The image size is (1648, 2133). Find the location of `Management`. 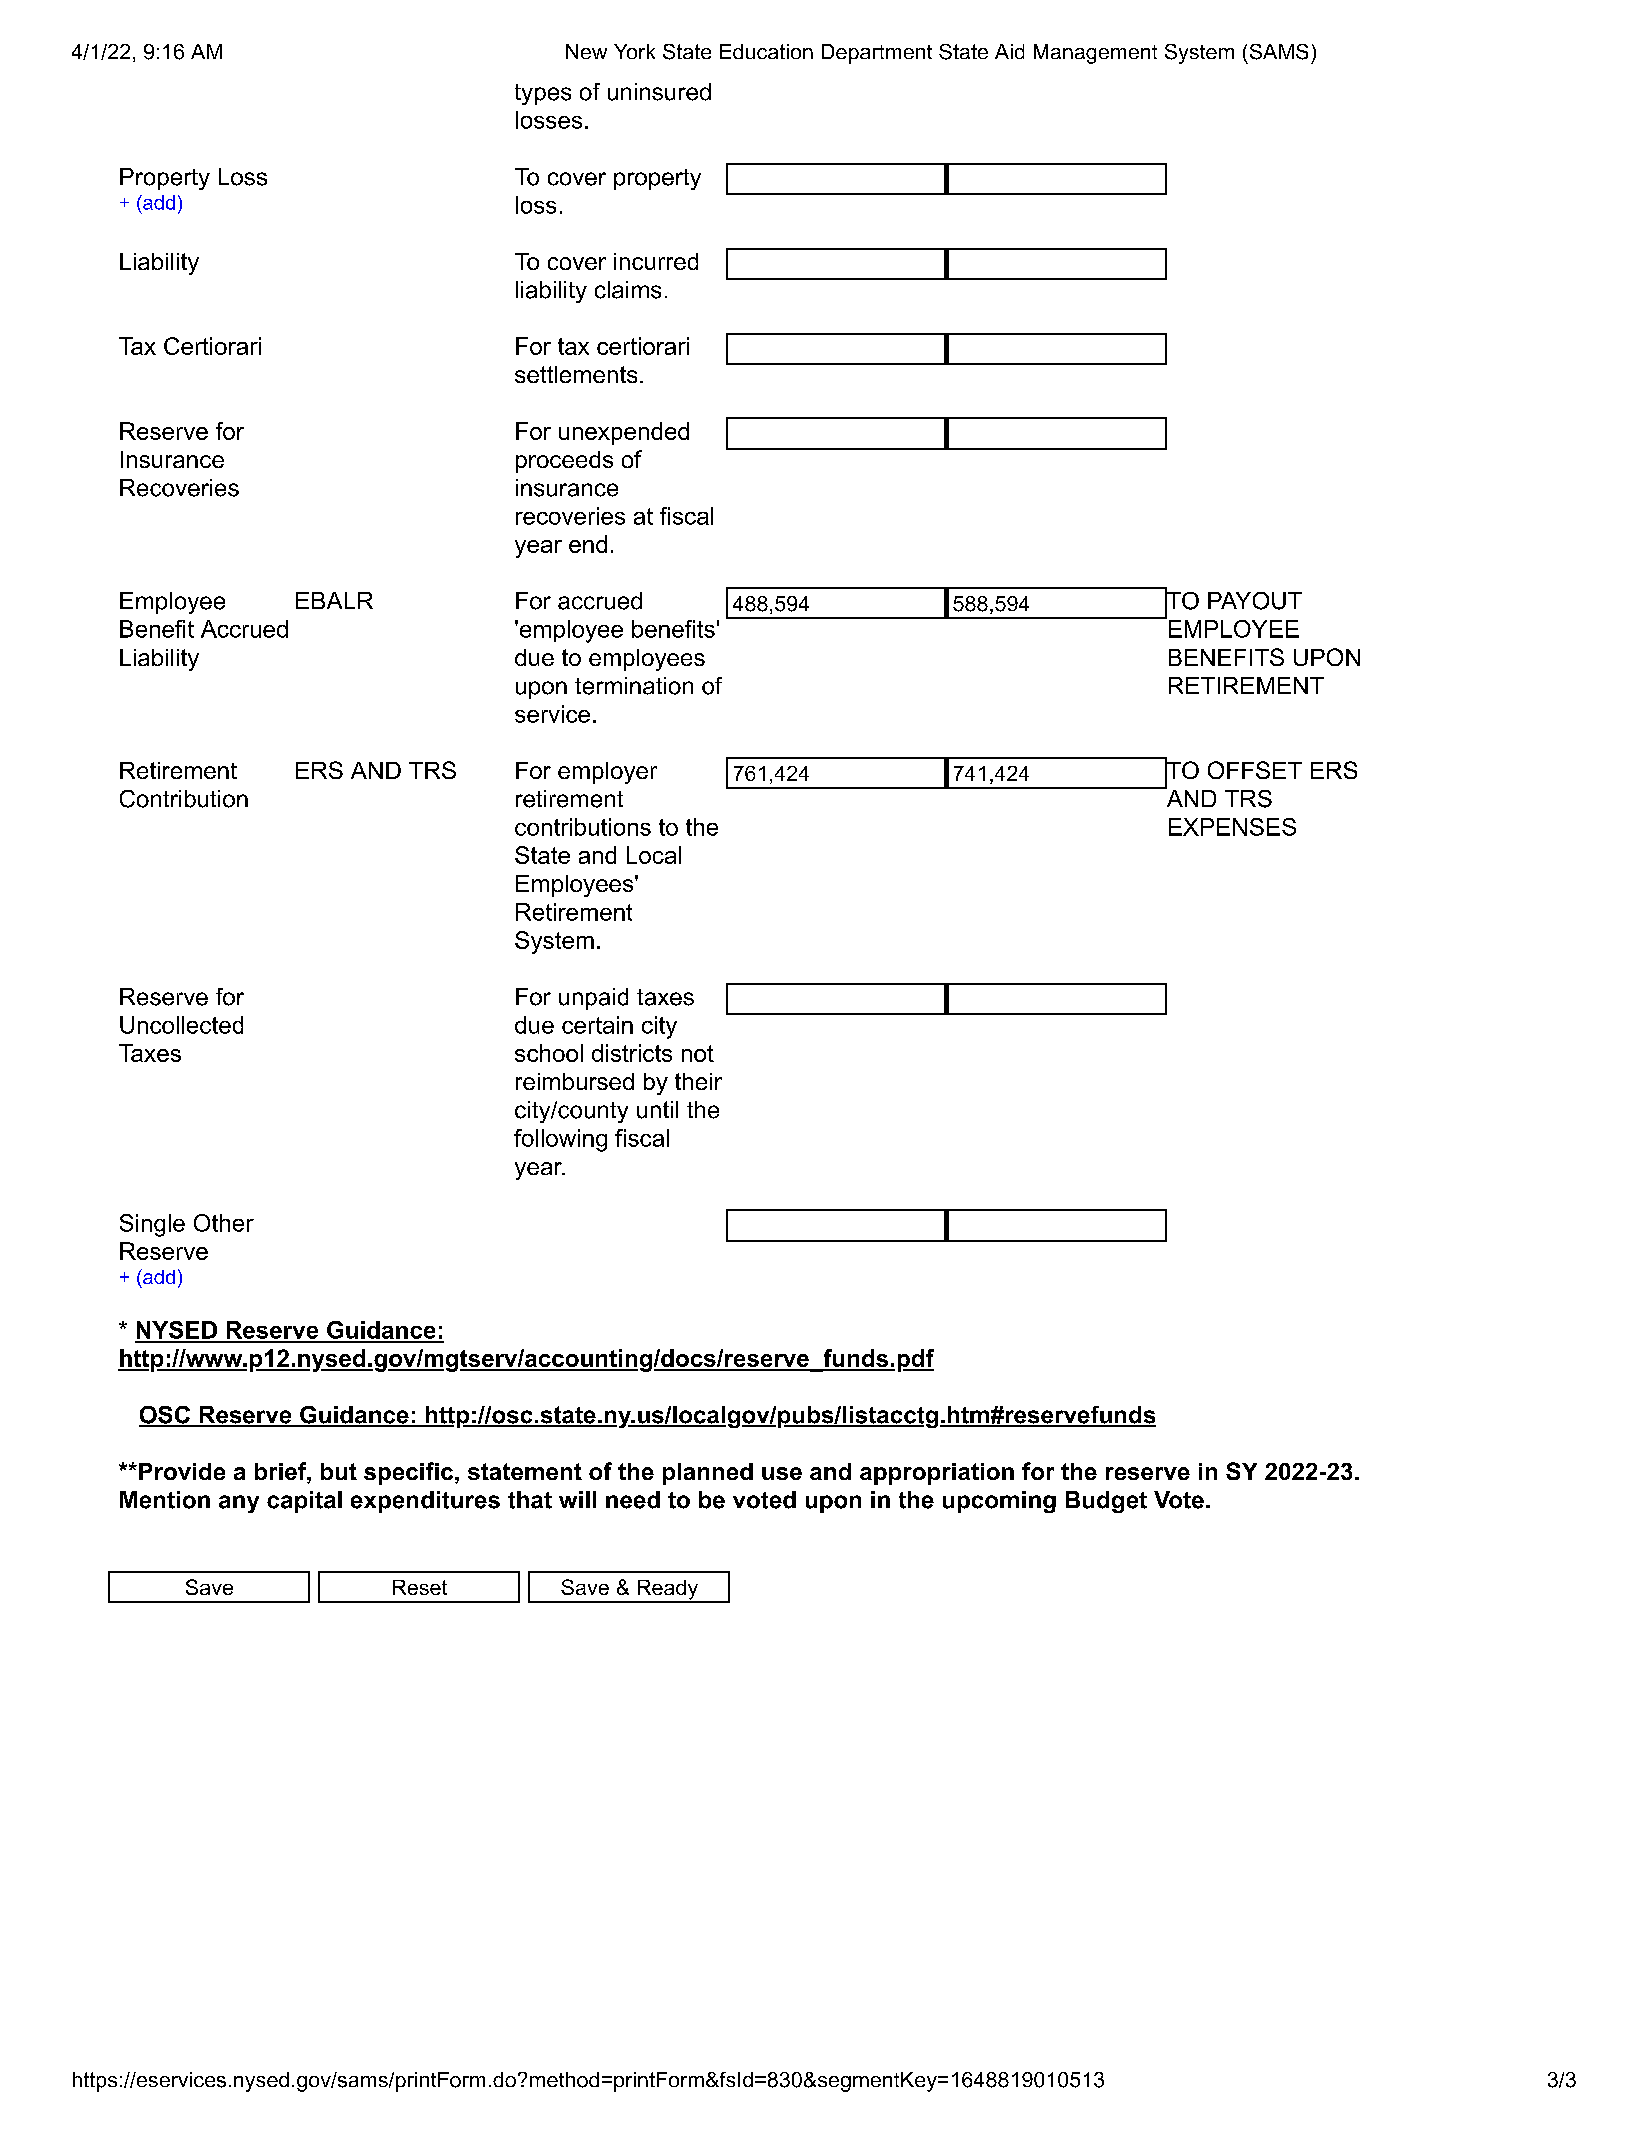

Management is located at coordinates (1095, 54).
